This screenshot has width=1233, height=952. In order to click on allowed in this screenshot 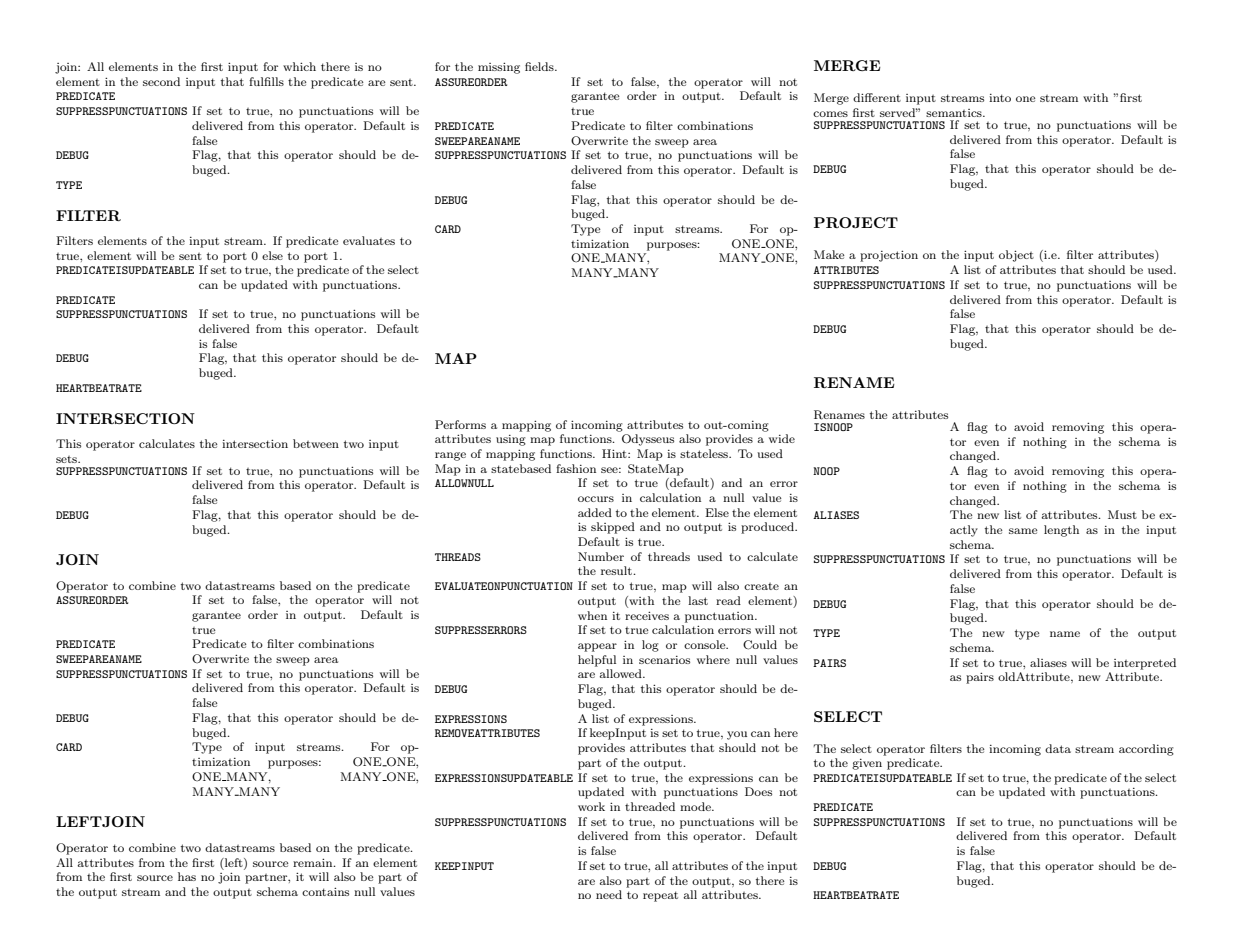, I will do `click(622, 673)`.
